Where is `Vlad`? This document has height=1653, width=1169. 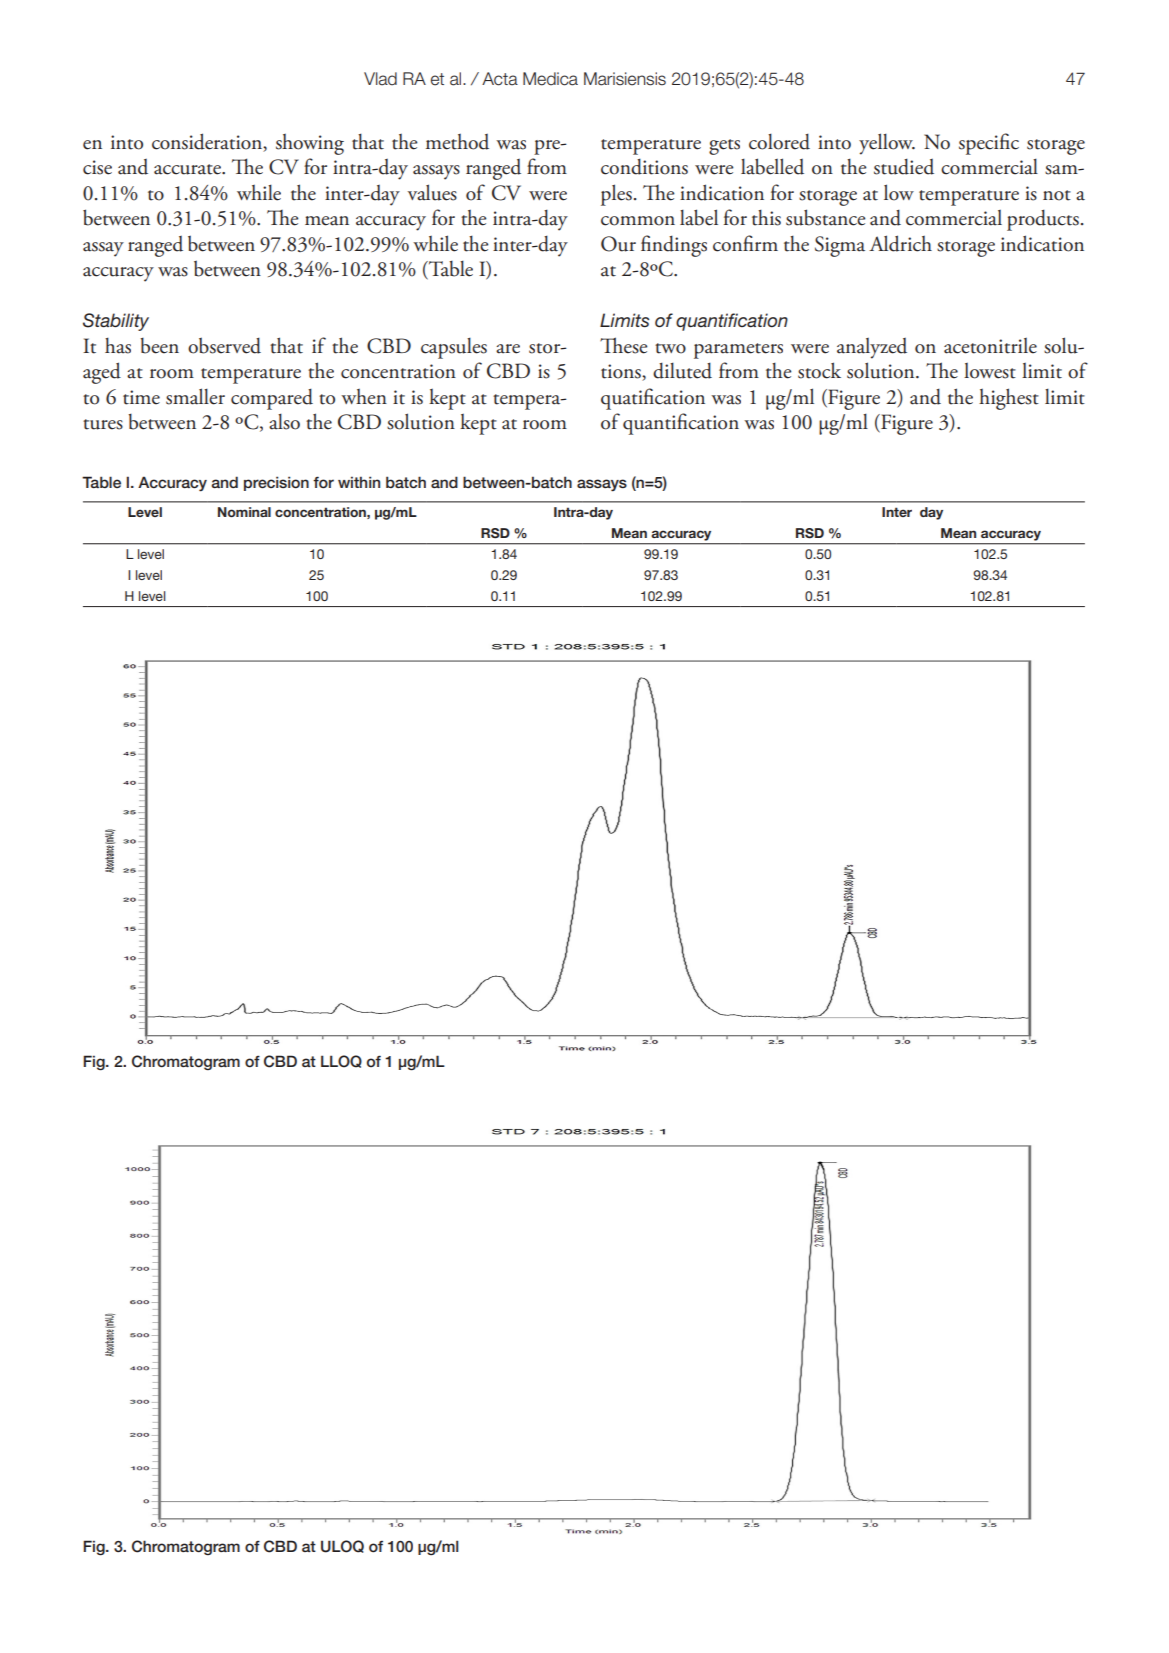 Vlad is located at coordinates (380, 79).
